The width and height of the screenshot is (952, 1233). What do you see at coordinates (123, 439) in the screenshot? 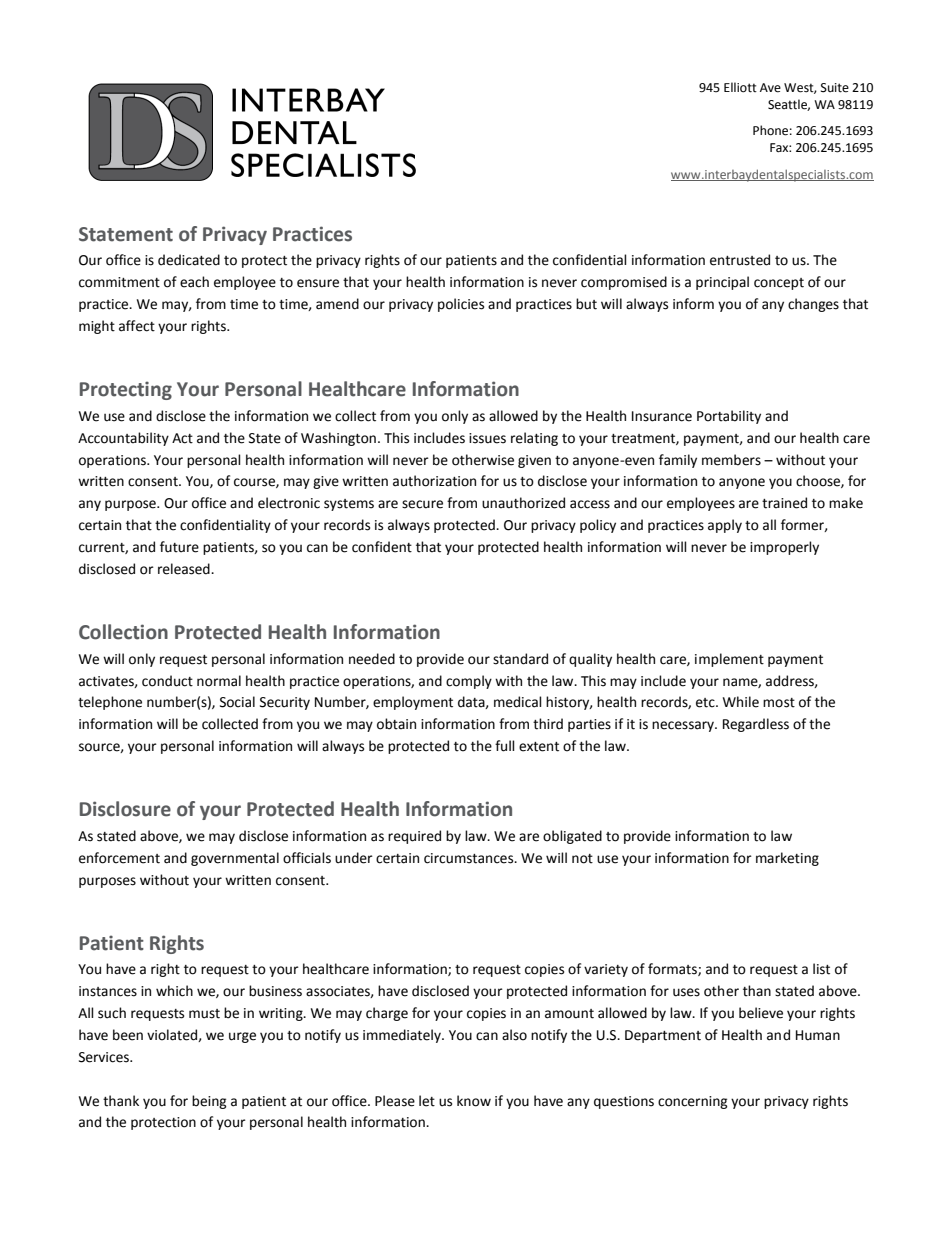
I see `Accountability` at bounding box center [123, 439].
